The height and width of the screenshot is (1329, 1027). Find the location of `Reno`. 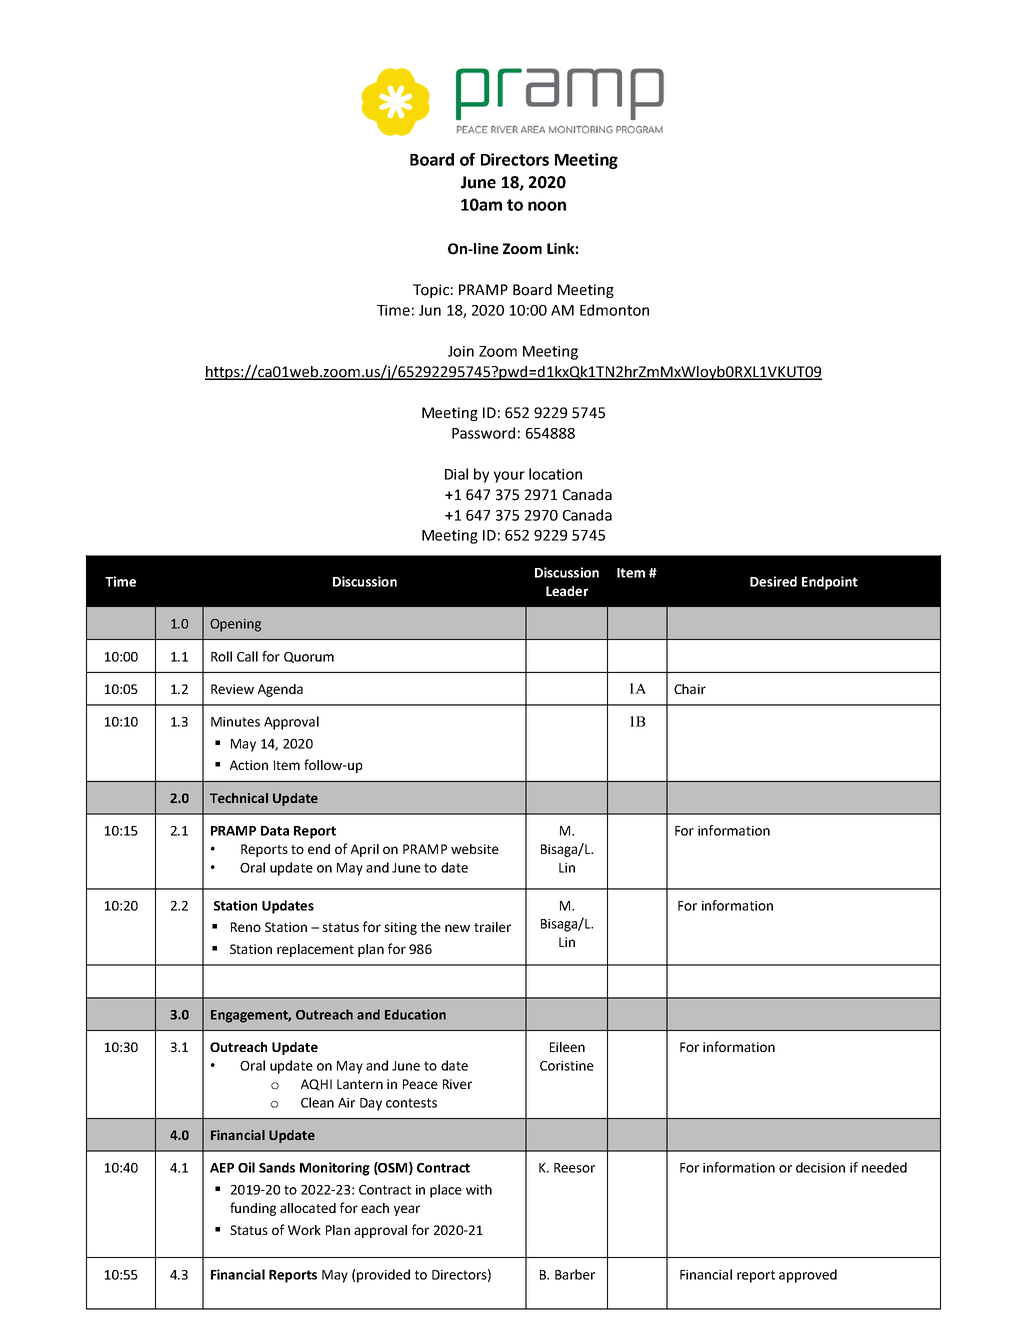

Reno is located at coordinates (246, 927).
